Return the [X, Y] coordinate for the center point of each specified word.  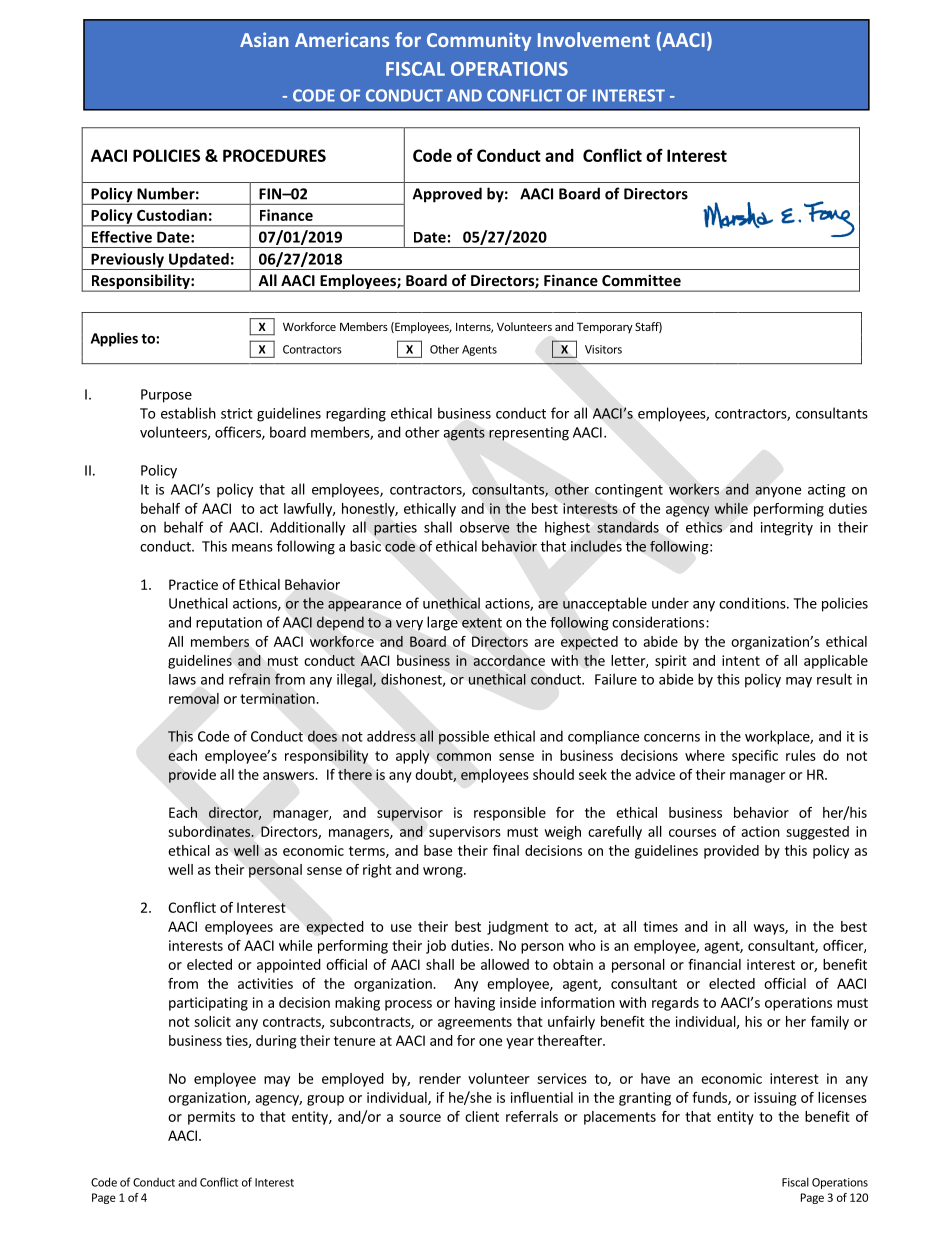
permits [211, 1118]
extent [482, 623]
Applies [114, 339]
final [506, 850]
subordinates [210, 831]
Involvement [594, 39]
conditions [753, 603]
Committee [641, 280]
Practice [193, 584]
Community [479, 41]
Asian [264, 39]
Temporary [605, 328]
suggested [817, 833]
